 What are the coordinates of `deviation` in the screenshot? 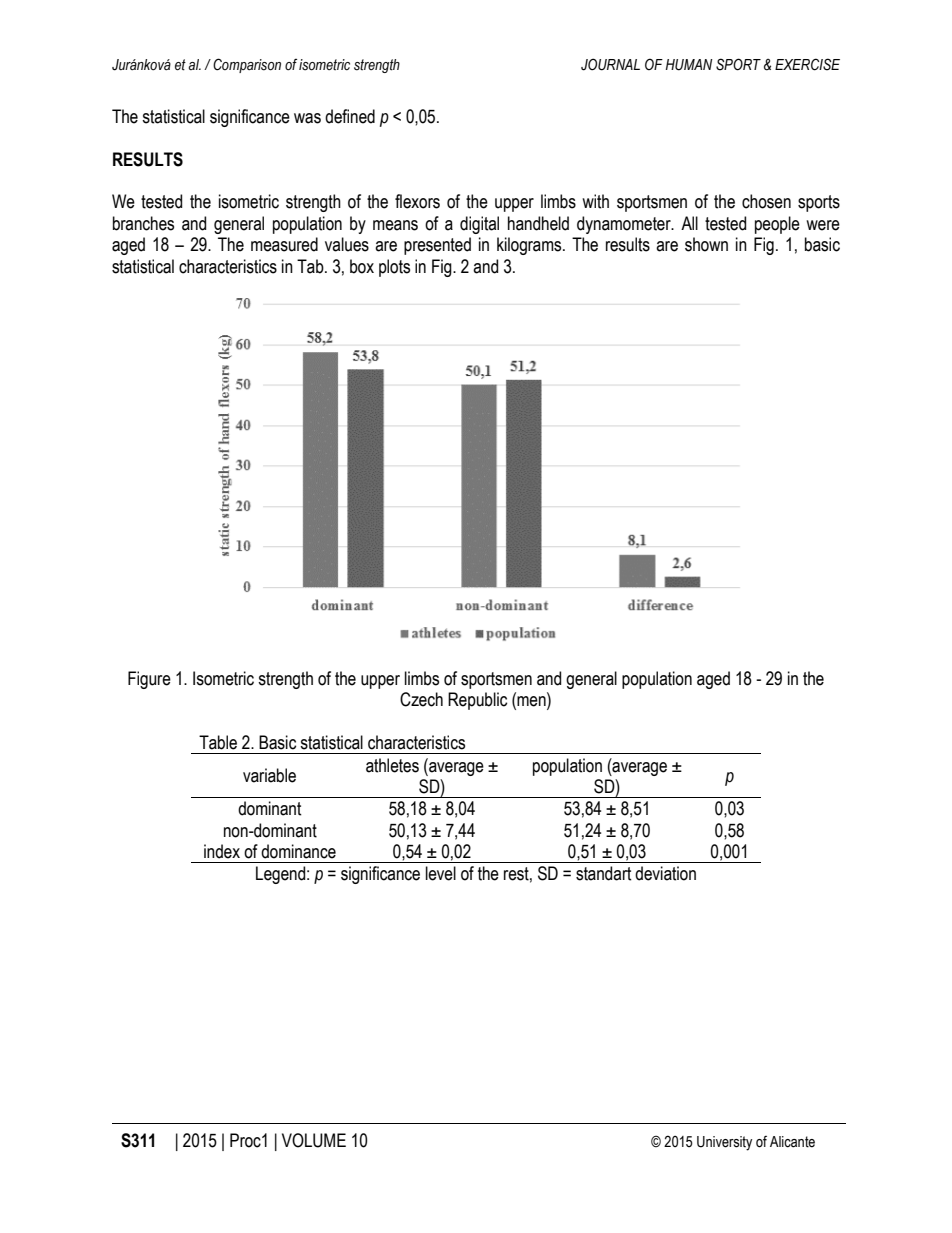 It's located at (665, 873).
